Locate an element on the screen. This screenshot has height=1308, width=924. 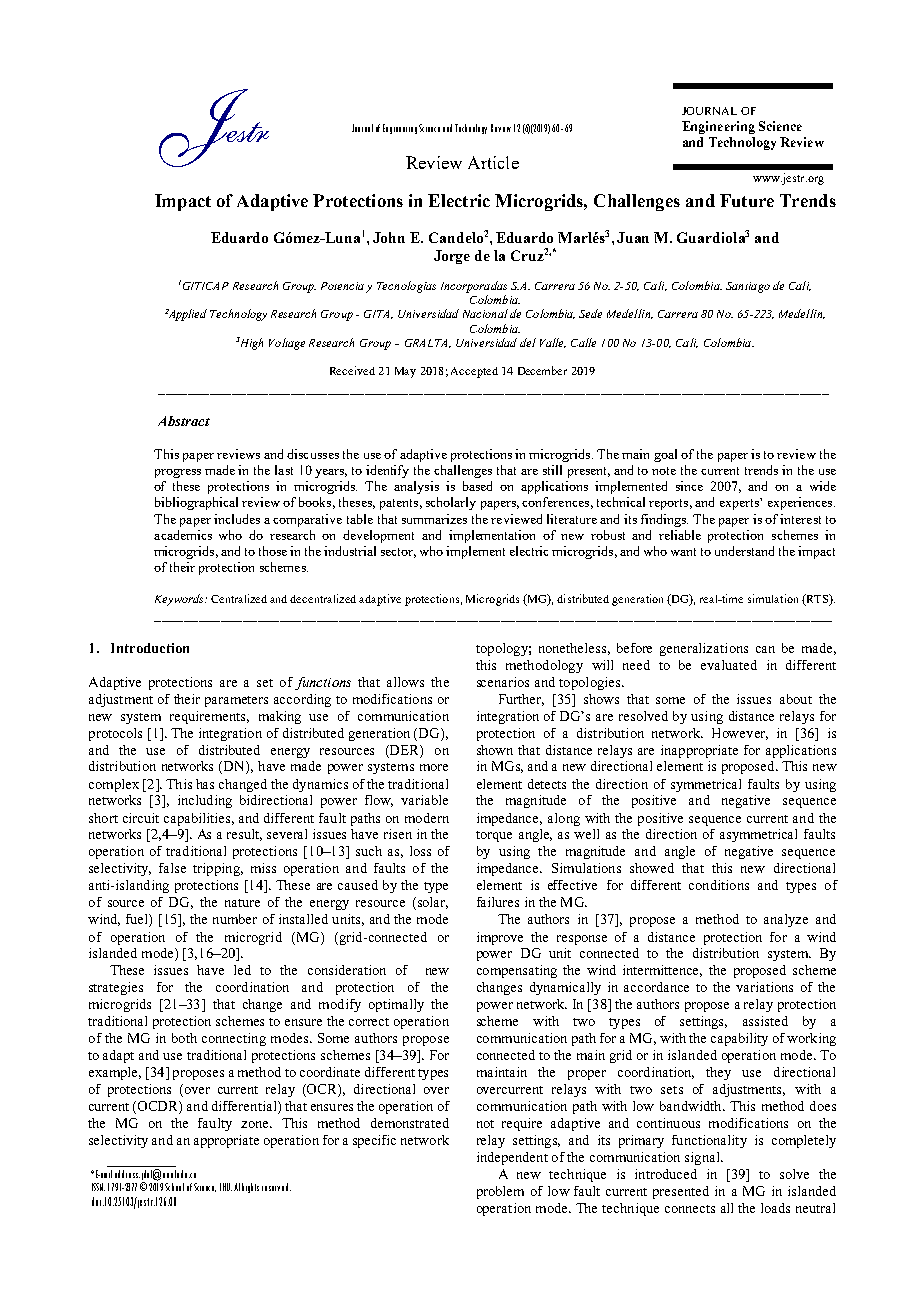
academics is located at coordinates (183, 535).
